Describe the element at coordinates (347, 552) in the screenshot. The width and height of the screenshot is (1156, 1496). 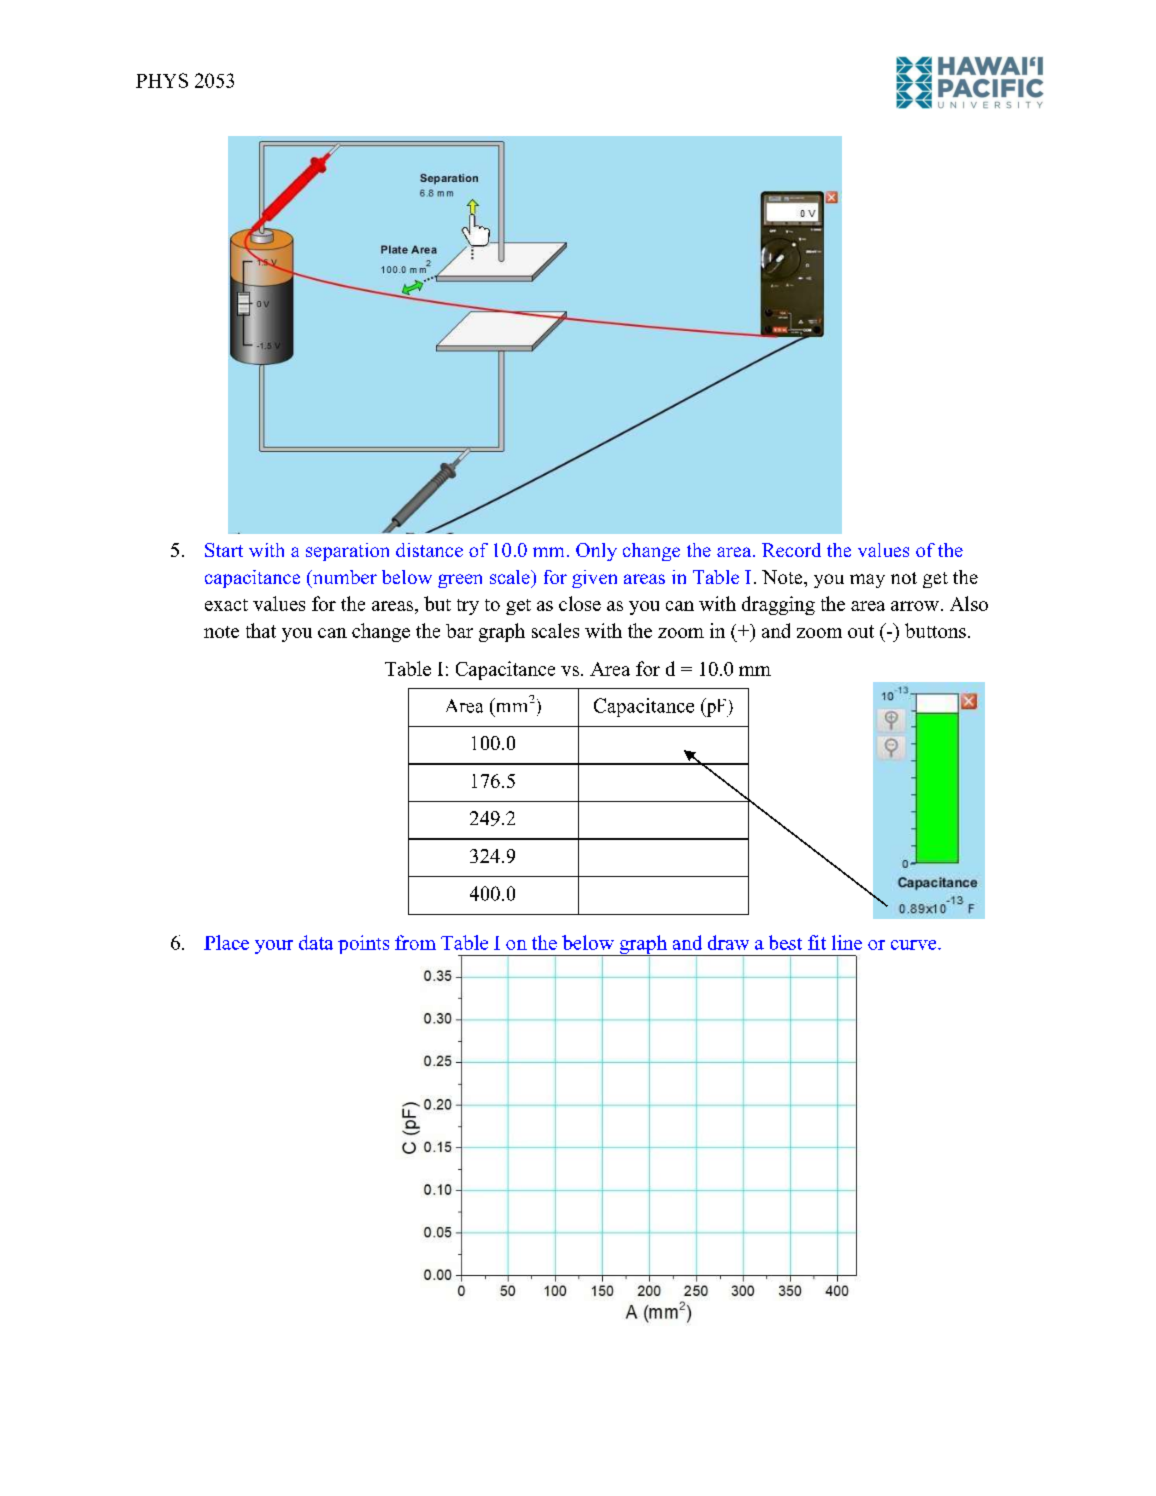
I see `separation` at that location.
